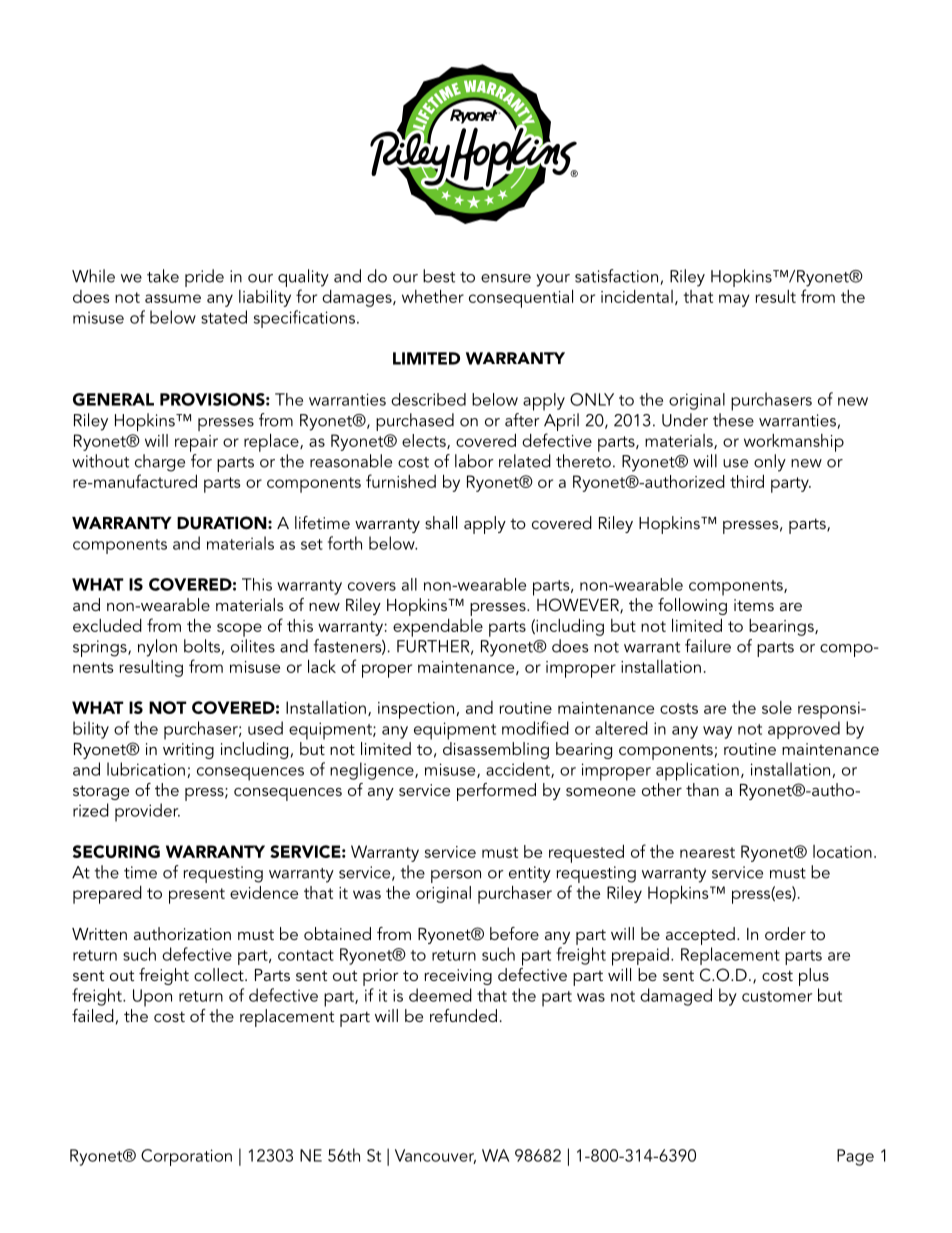 Image resolution: width=952 pixels, height=1233 pixels. Describe the element at coordinates (173, 298) in the document. I see `assume` at that location.
